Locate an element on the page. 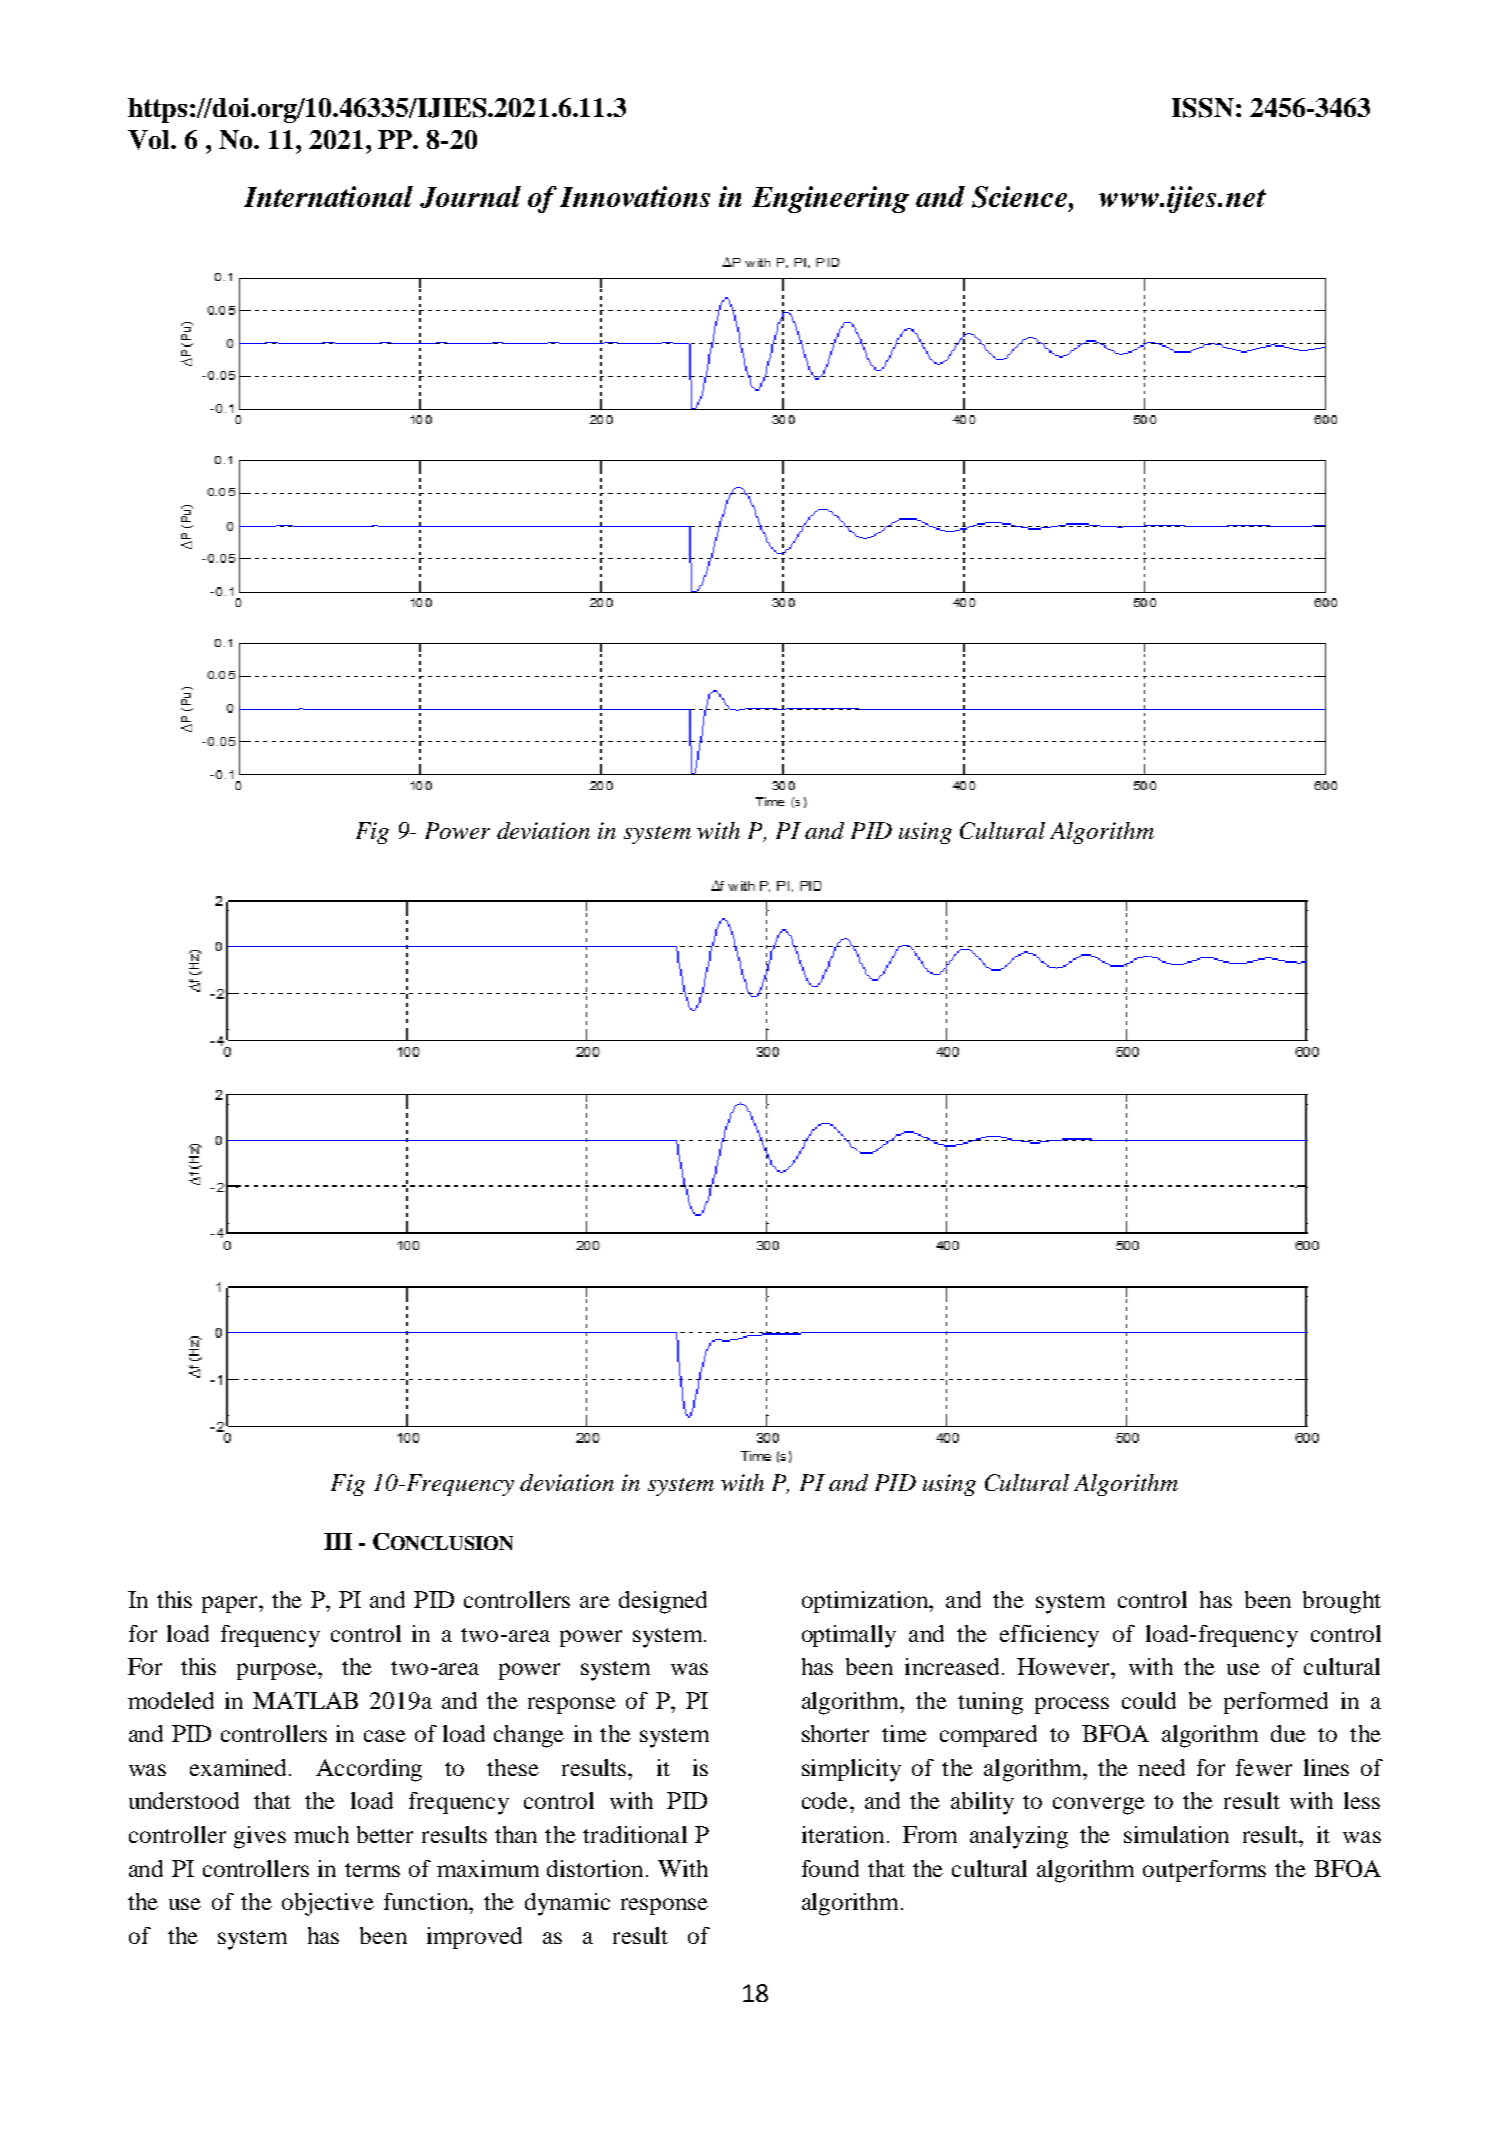 This page has height=2135, width=1510. Science is located at coordinates (1021, 197).
